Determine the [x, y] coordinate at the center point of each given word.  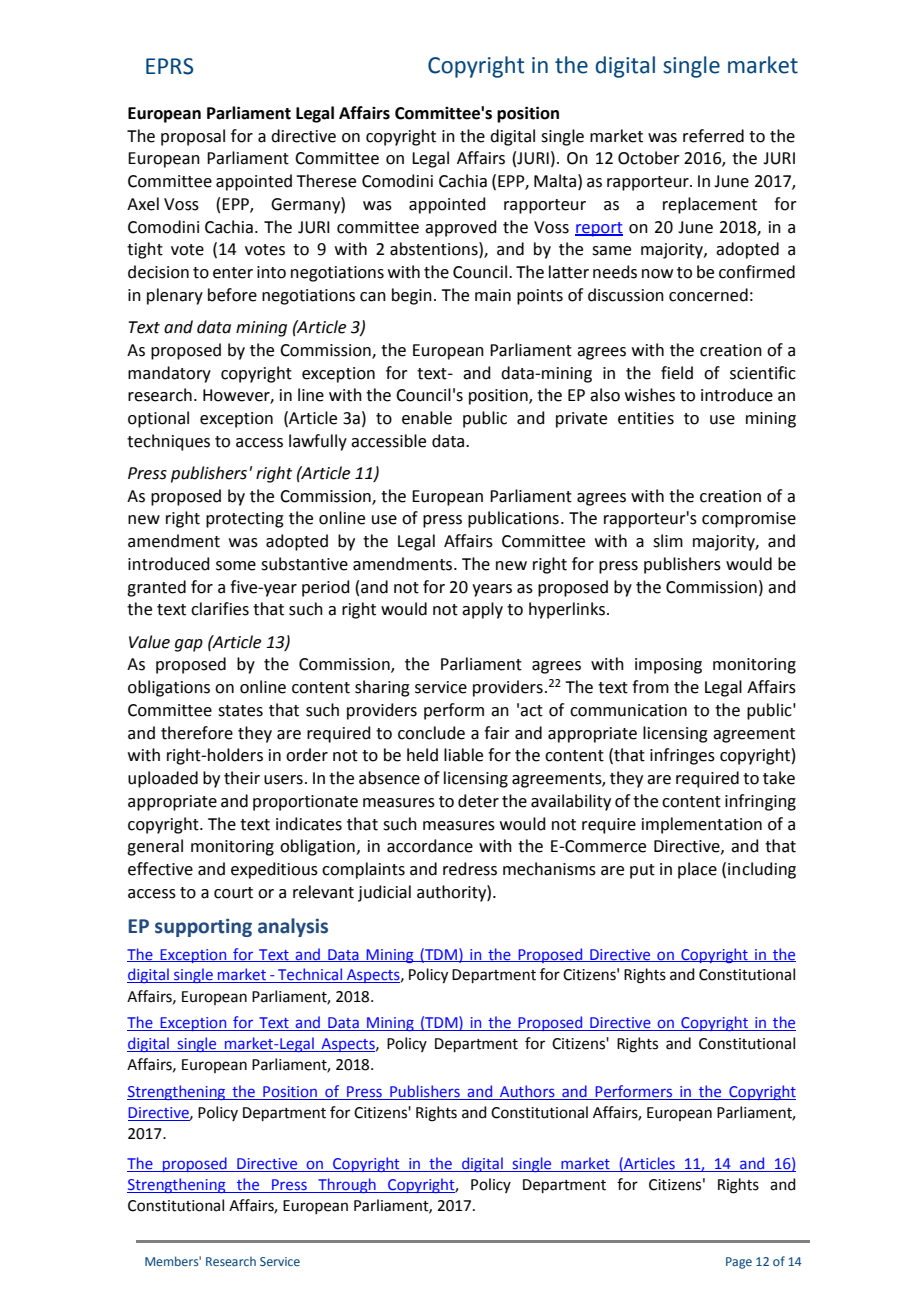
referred [713, 136]
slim [668, 541]
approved [461, 228]
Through [347, 1185]
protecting [245, 520]
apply [482, 610]
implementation [702, 825]
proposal [193, 137]
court [233, 893]
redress [470, 869]
